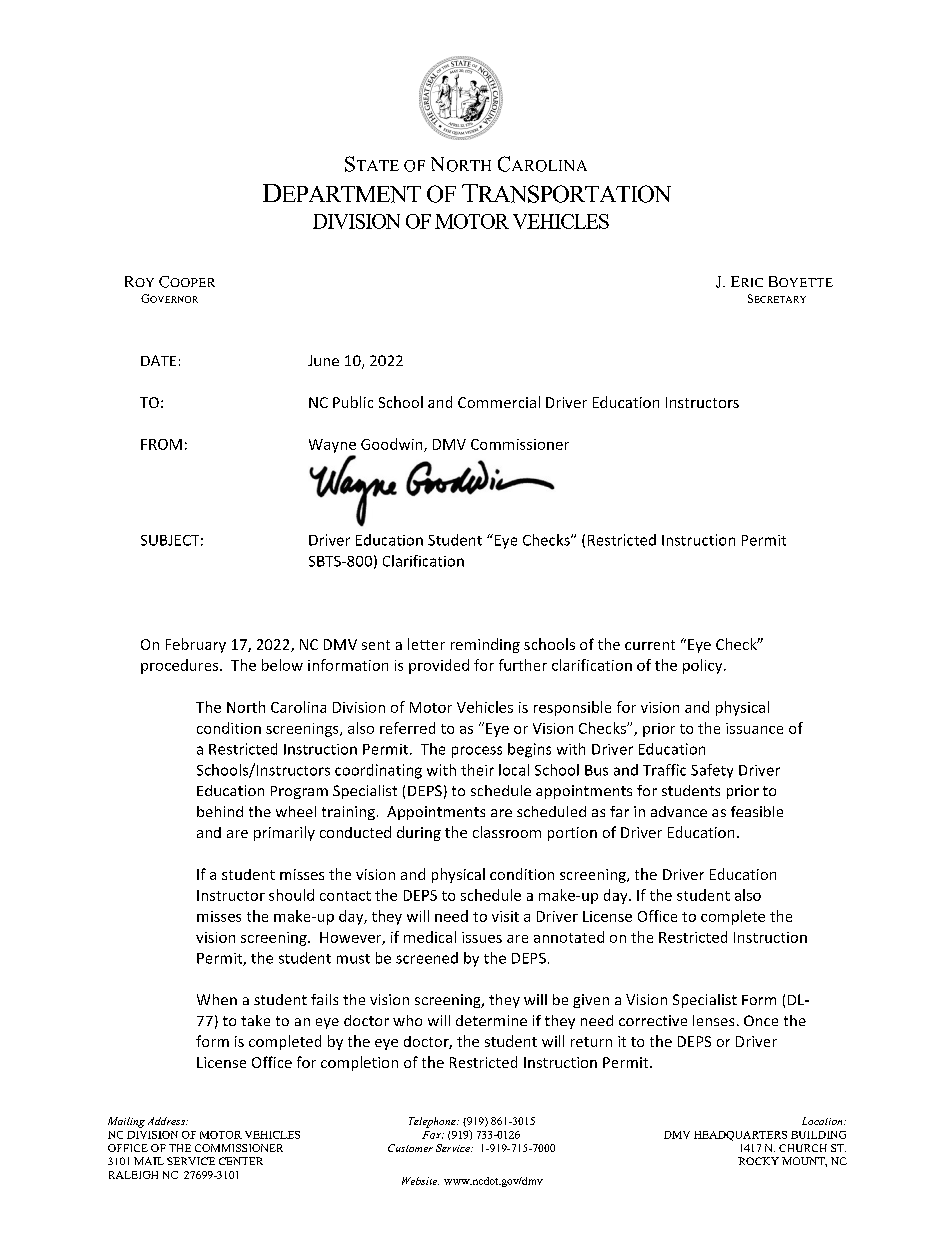 Image resolution: width=952 pixels, height=1233 pixels. Describe the element at coordinates (158, 360) in the screenshot. I see `DATE` at that location.
